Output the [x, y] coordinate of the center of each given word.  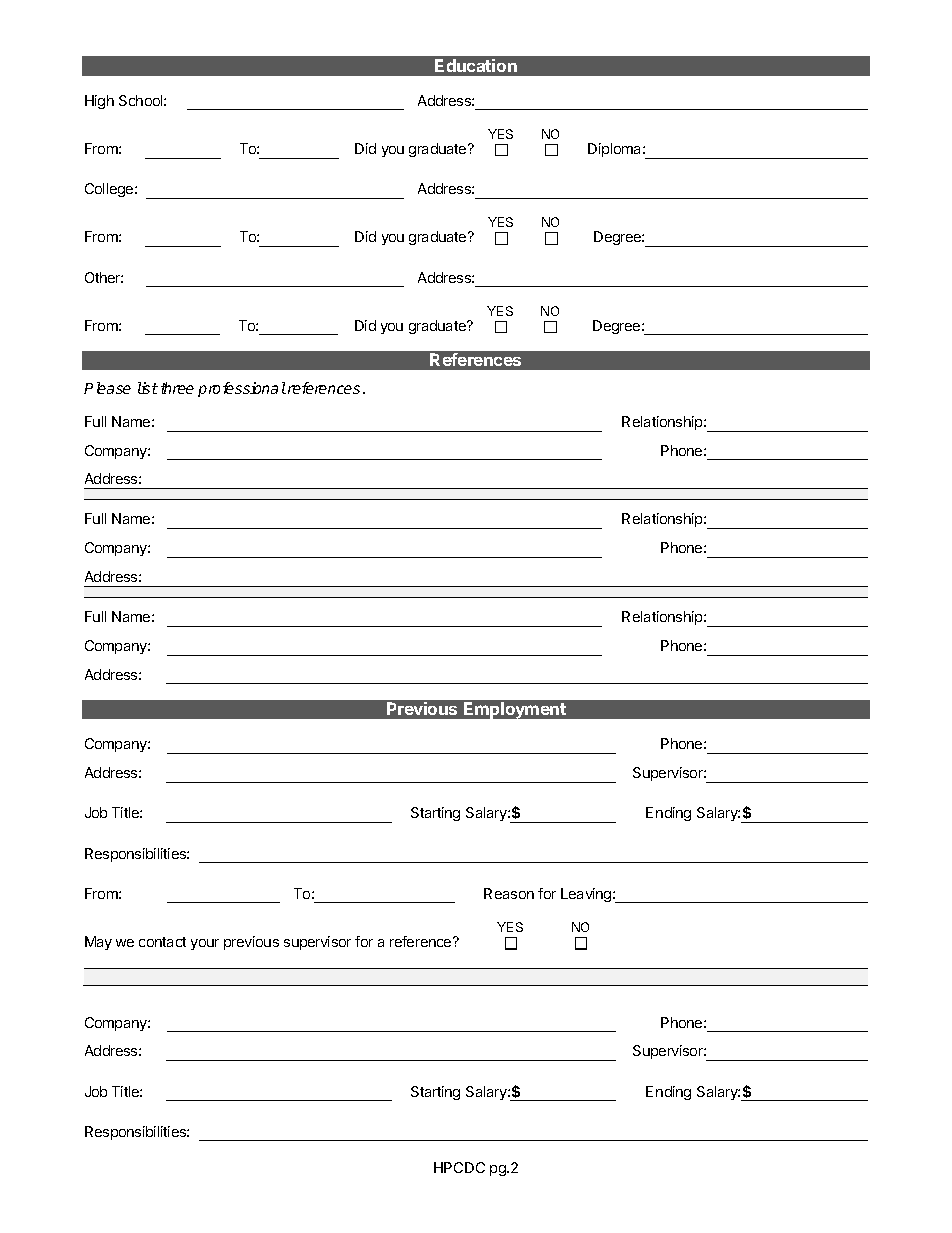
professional [242, 389]
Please [107, 388]
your [205, 944]
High [99, 102]
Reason [509, 893]
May [98, 943]
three [177, 388]
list [148, 388]
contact [162, 942]
